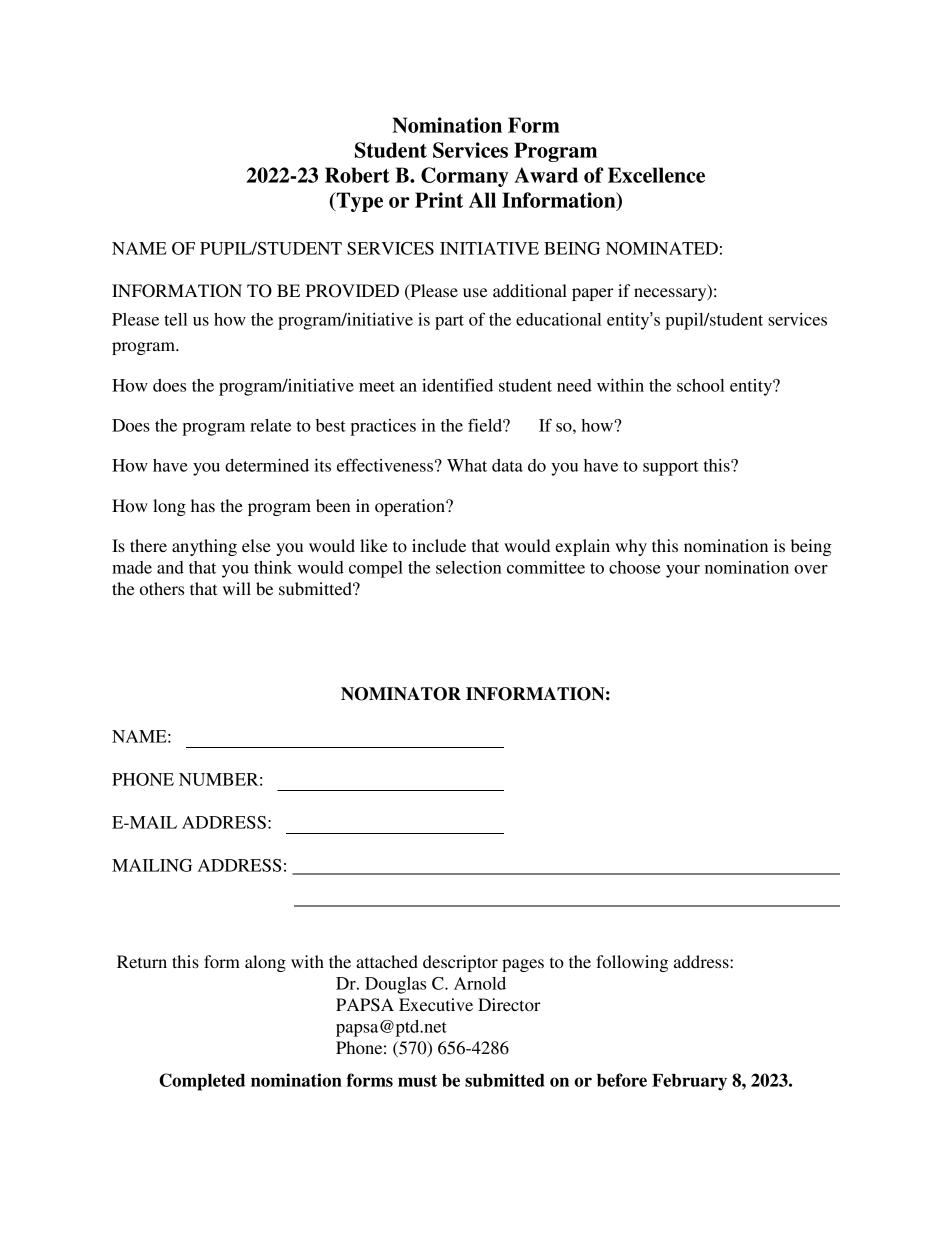 The height and width of the screenshot is (1233, 952). What do you see at coordinates (460, 963) in the screenshot?
I see `descriptor` at bounding box center [460, 963].
